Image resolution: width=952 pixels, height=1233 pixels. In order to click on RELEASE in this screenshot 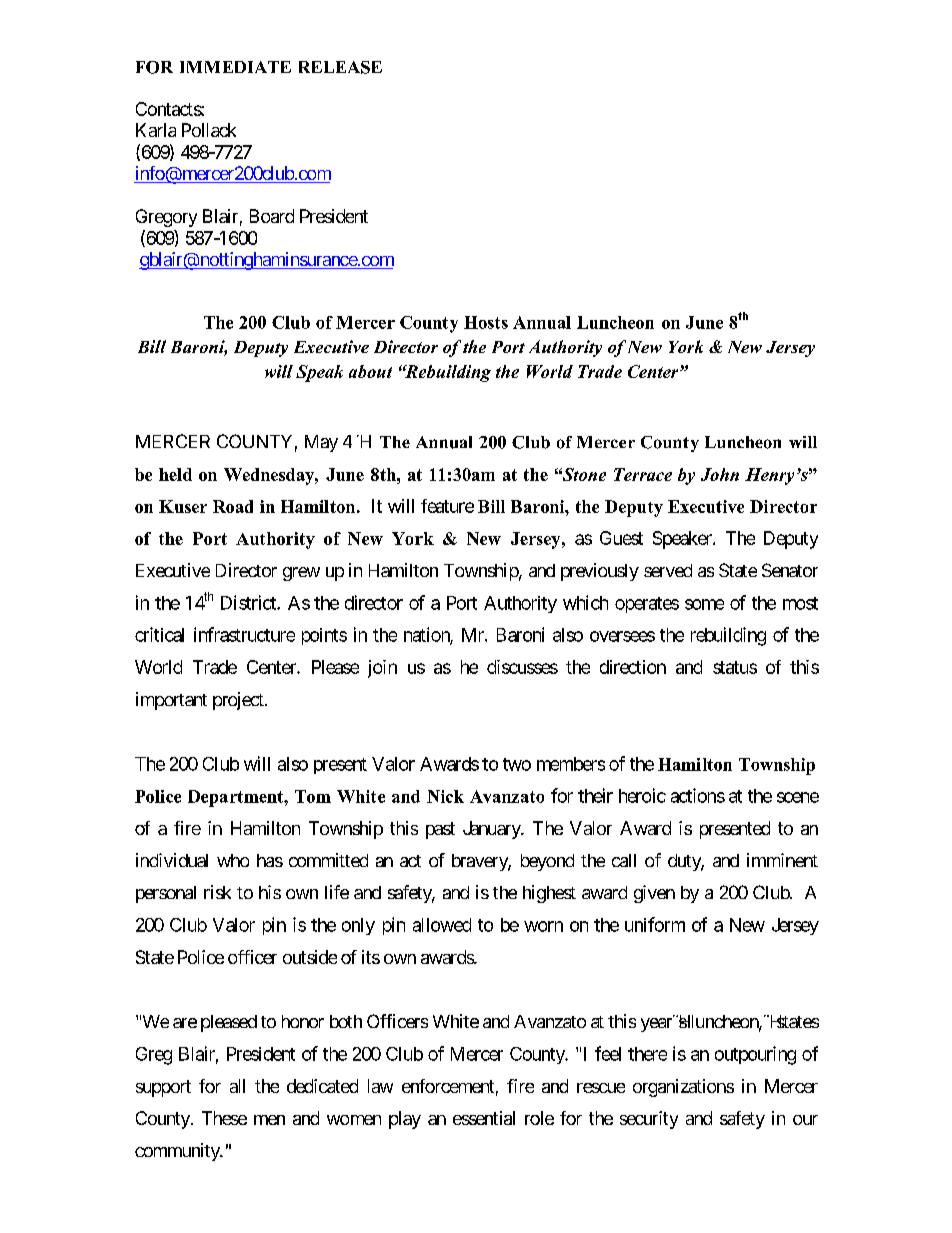, I will do `click(340, 67)`.
